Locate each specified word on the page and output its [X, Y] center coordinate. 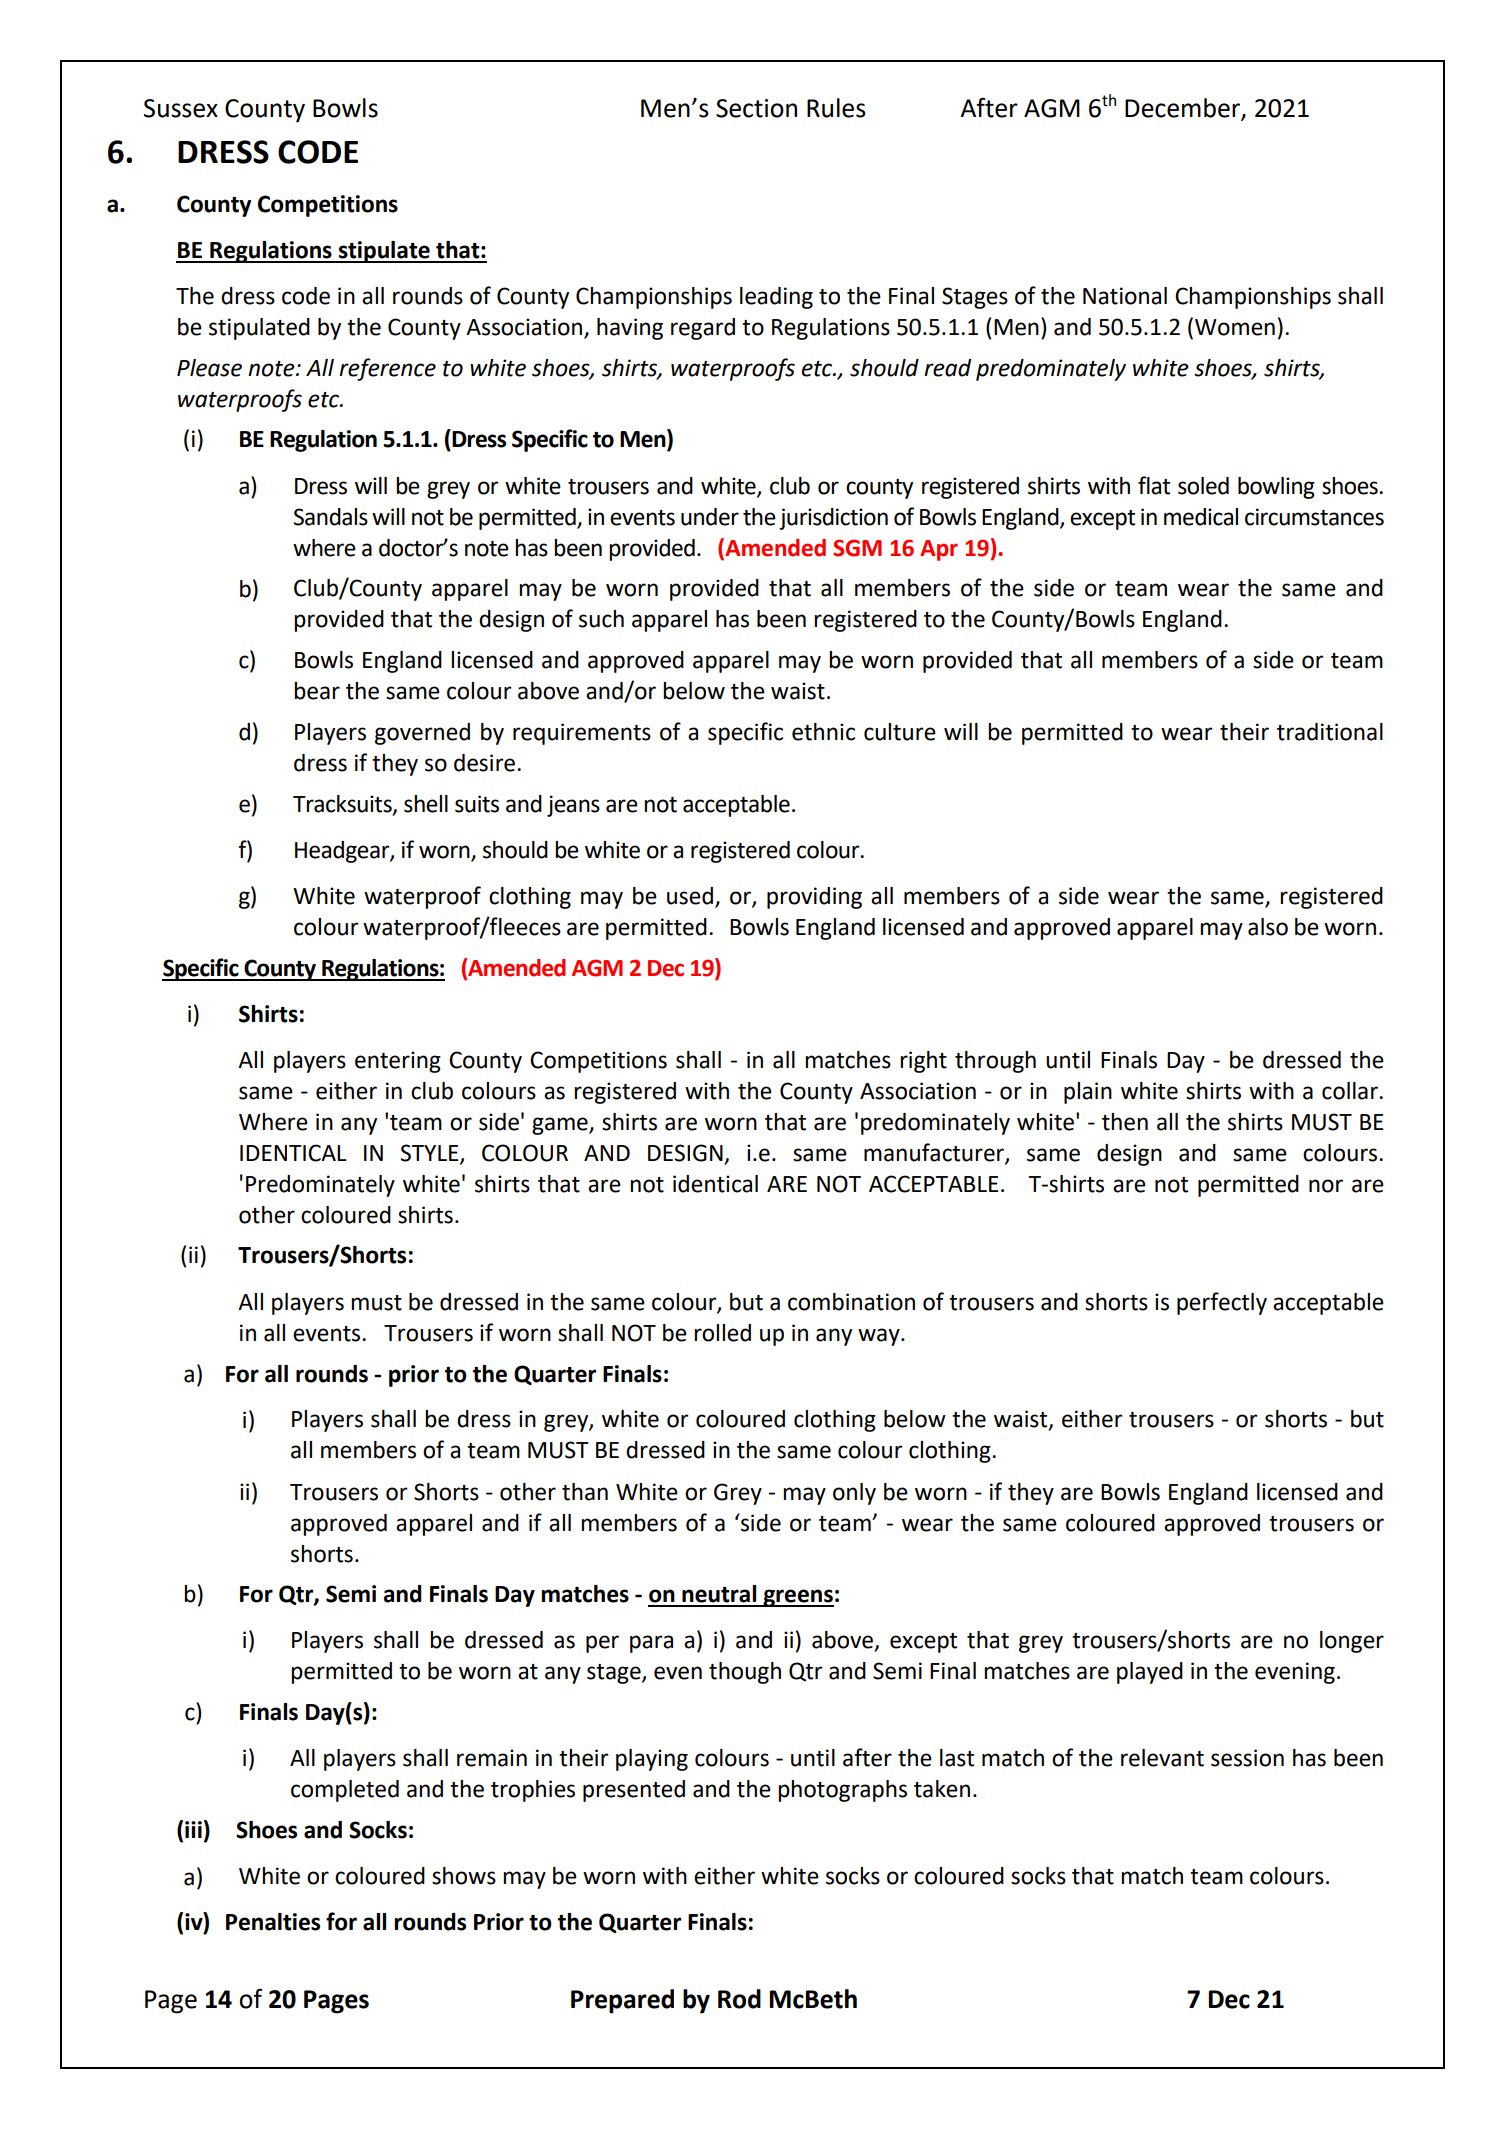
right [923, 1062]
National [1125, 296]
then [1125, 1122]
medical [1201, 517]
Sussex [181, 108]
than [585, 1492]
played [1150, 1673]
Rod [739, 1999]
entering [398, 1062]
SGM [857, 548]
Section [756, 108]
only [854, 1494]
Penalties [273, 1922]
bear [317, 691]
